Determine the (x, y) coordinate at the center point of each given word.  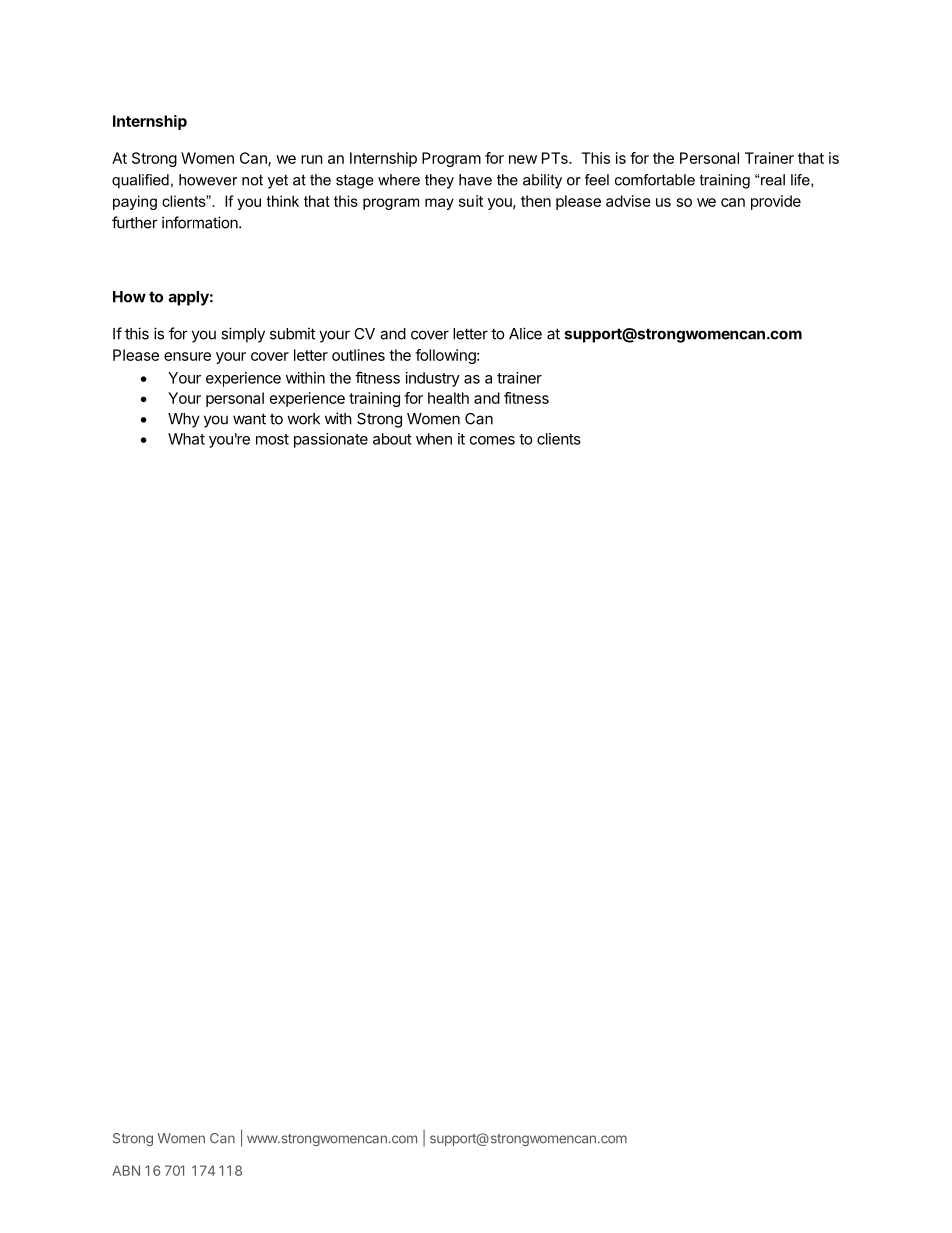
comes (492, 440)
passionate (331, 440)
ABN (126, 1170)
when (434, 439)
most (272, 439)
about (392, 439)
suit (471, 201)
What (186, 439)
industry (433, 379)
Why (184, 420)
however (208, 180)
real (773, 180)
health (448, 398)
